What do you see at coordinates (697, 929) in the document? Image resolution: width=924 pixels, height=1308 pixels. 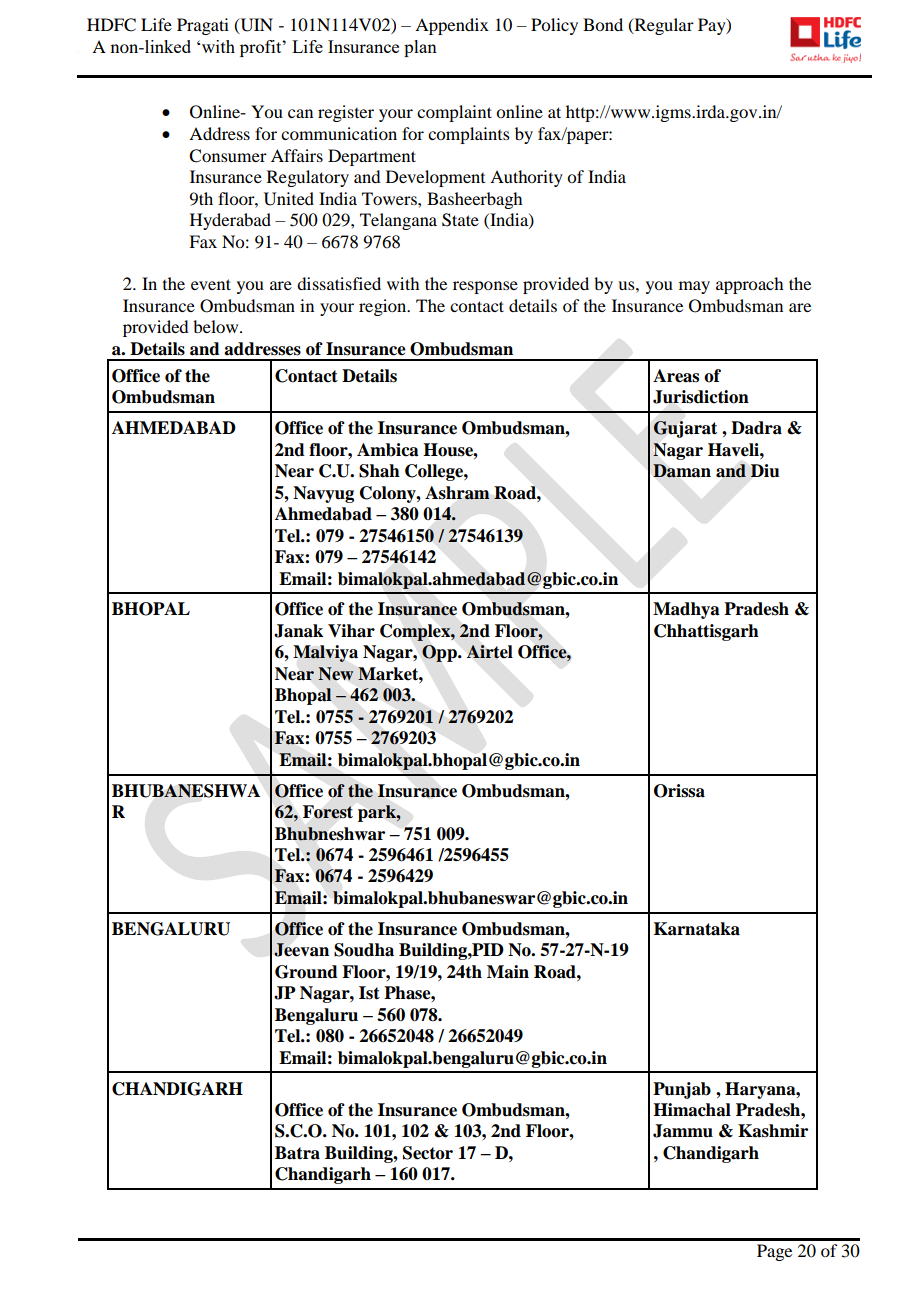 I see `Karnataka` at bounding box center [697, 929].
